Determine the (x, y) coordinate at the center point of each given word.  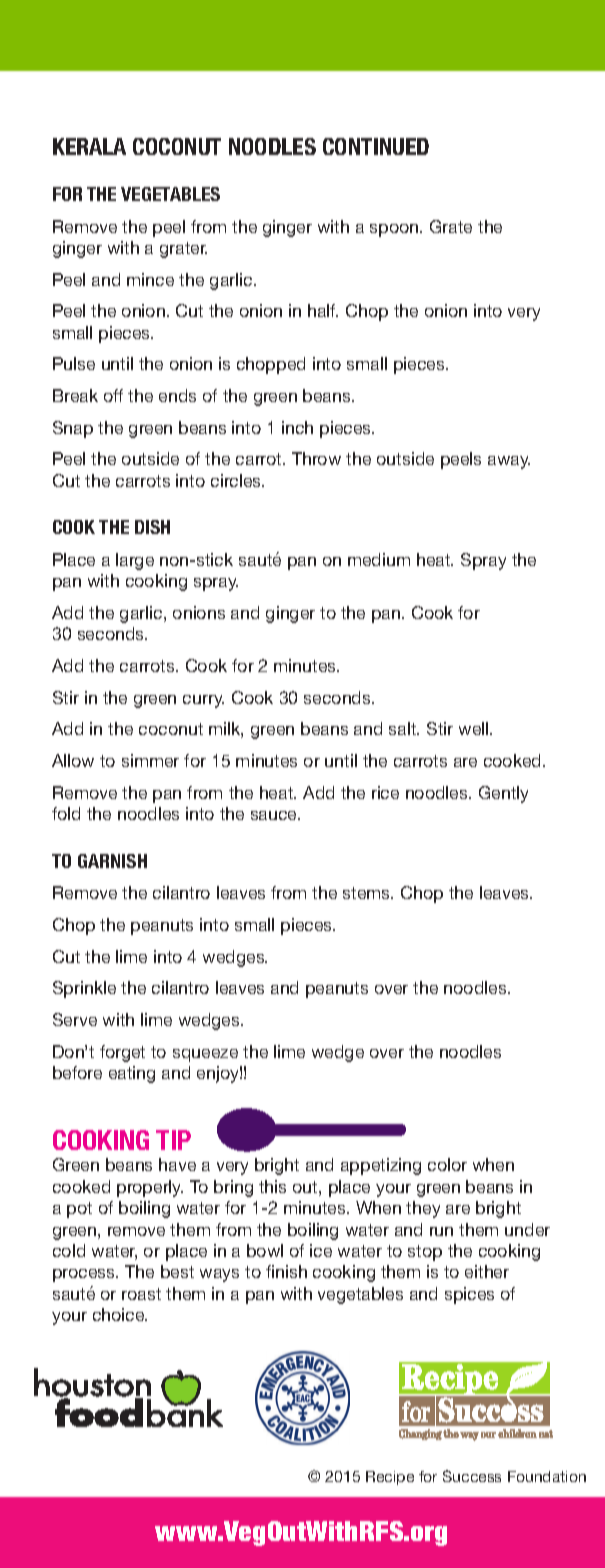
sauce (275, 815)
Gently (503, 794)
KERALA (89, 146)
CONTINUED (376, 146)
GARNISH (112, 861)
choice (120, 1314)
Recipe (390, 1478)
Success (472, 1476)
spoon (395, 230)
